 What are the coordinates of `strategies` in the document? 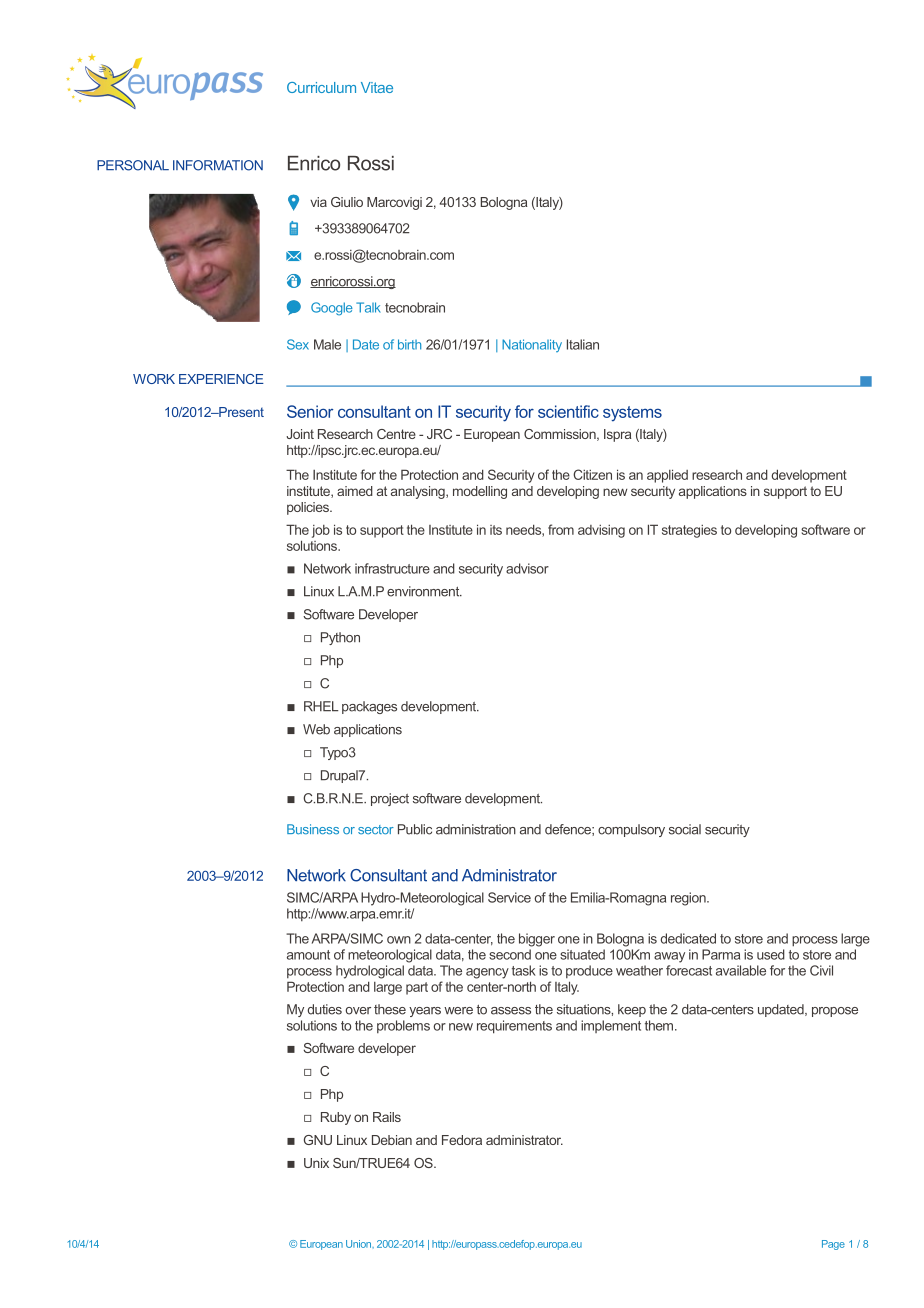 It's located at (689, 531).
